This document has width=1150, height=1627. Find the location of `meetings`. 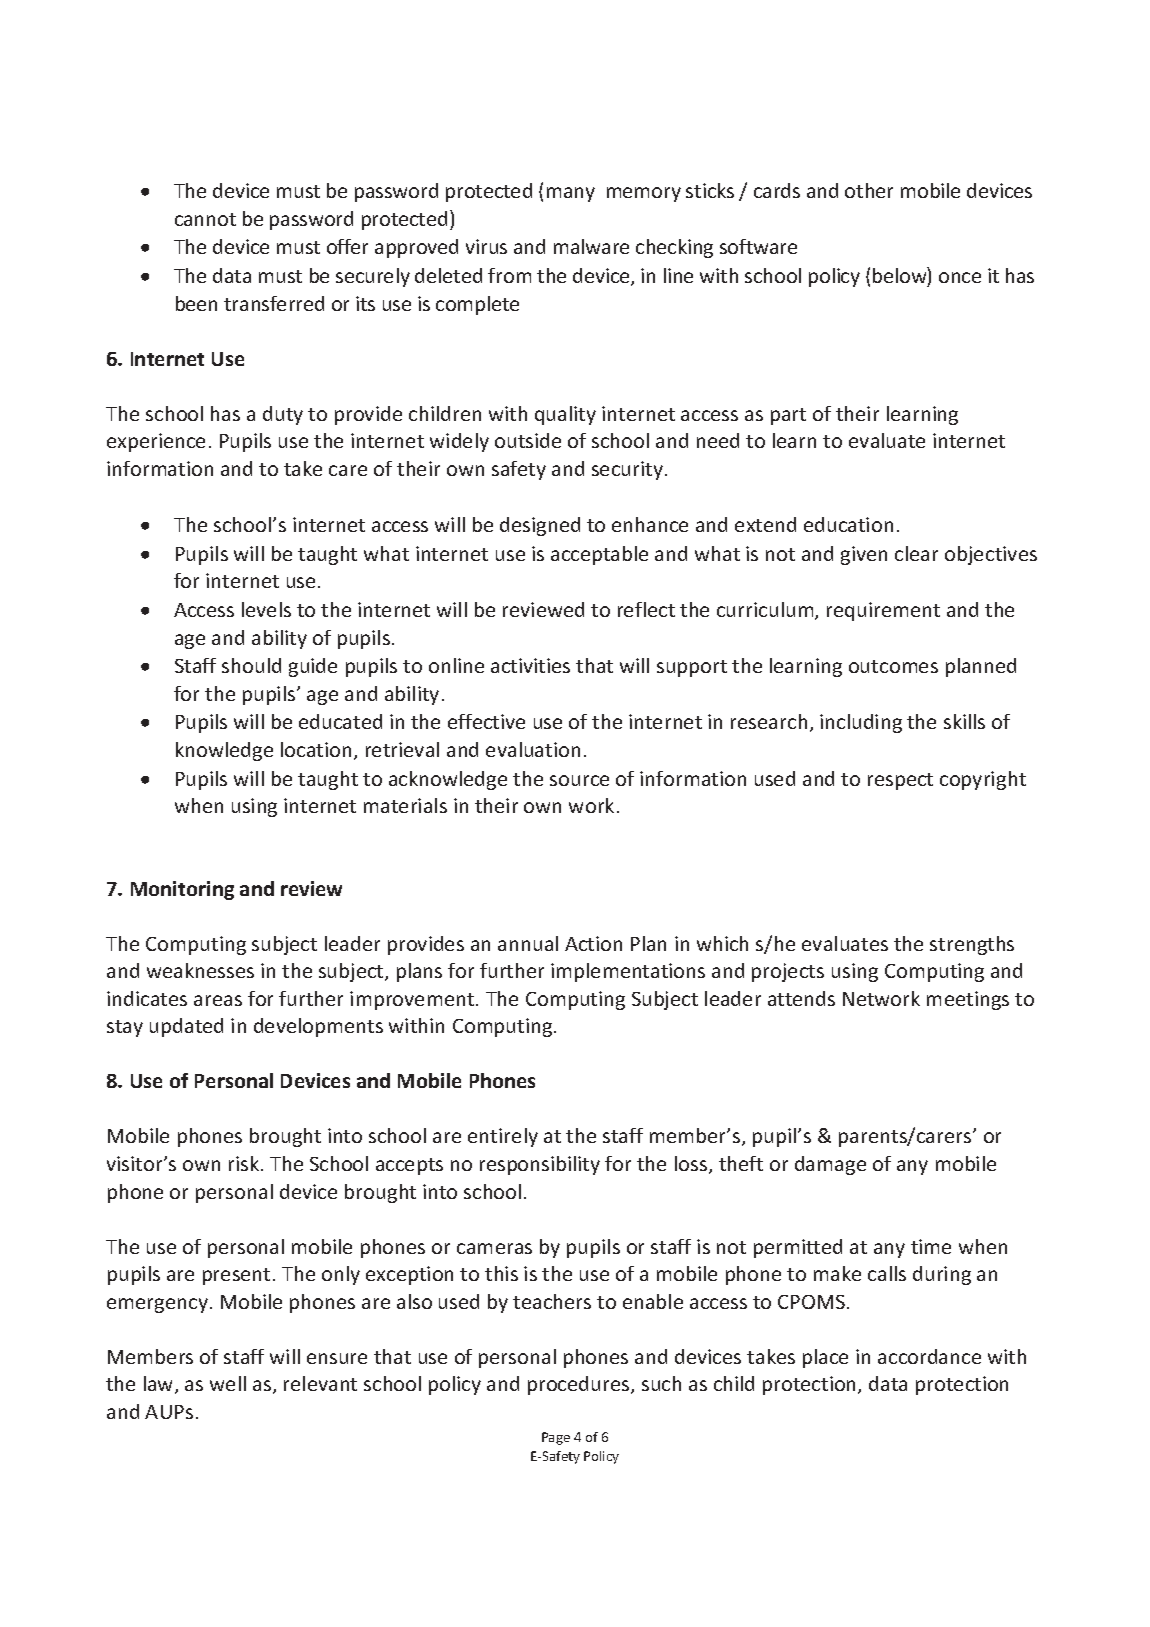

meetings is located at coordinates (968, 1000).
